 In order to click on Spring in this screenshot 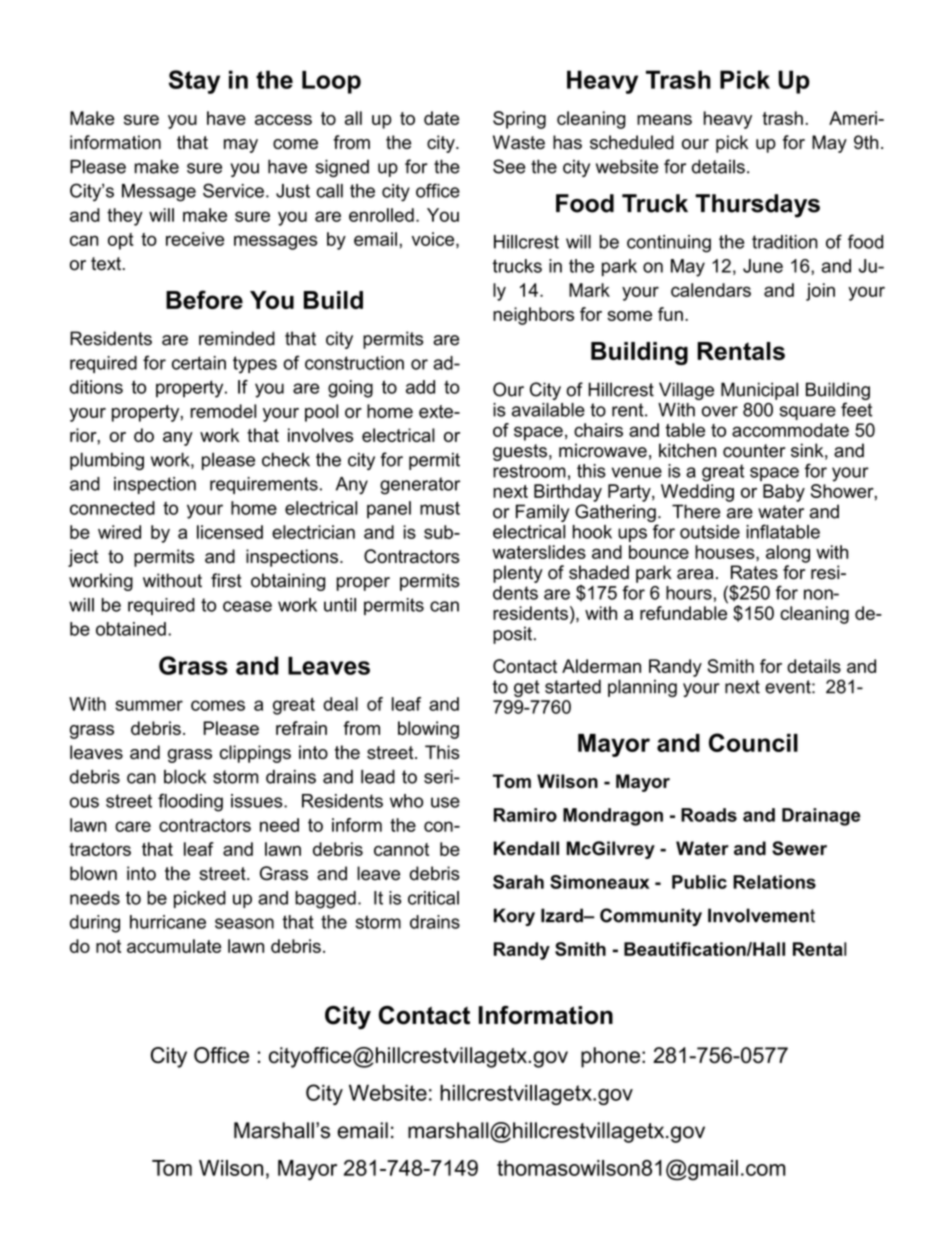, I will do `click(519, 120)`.
